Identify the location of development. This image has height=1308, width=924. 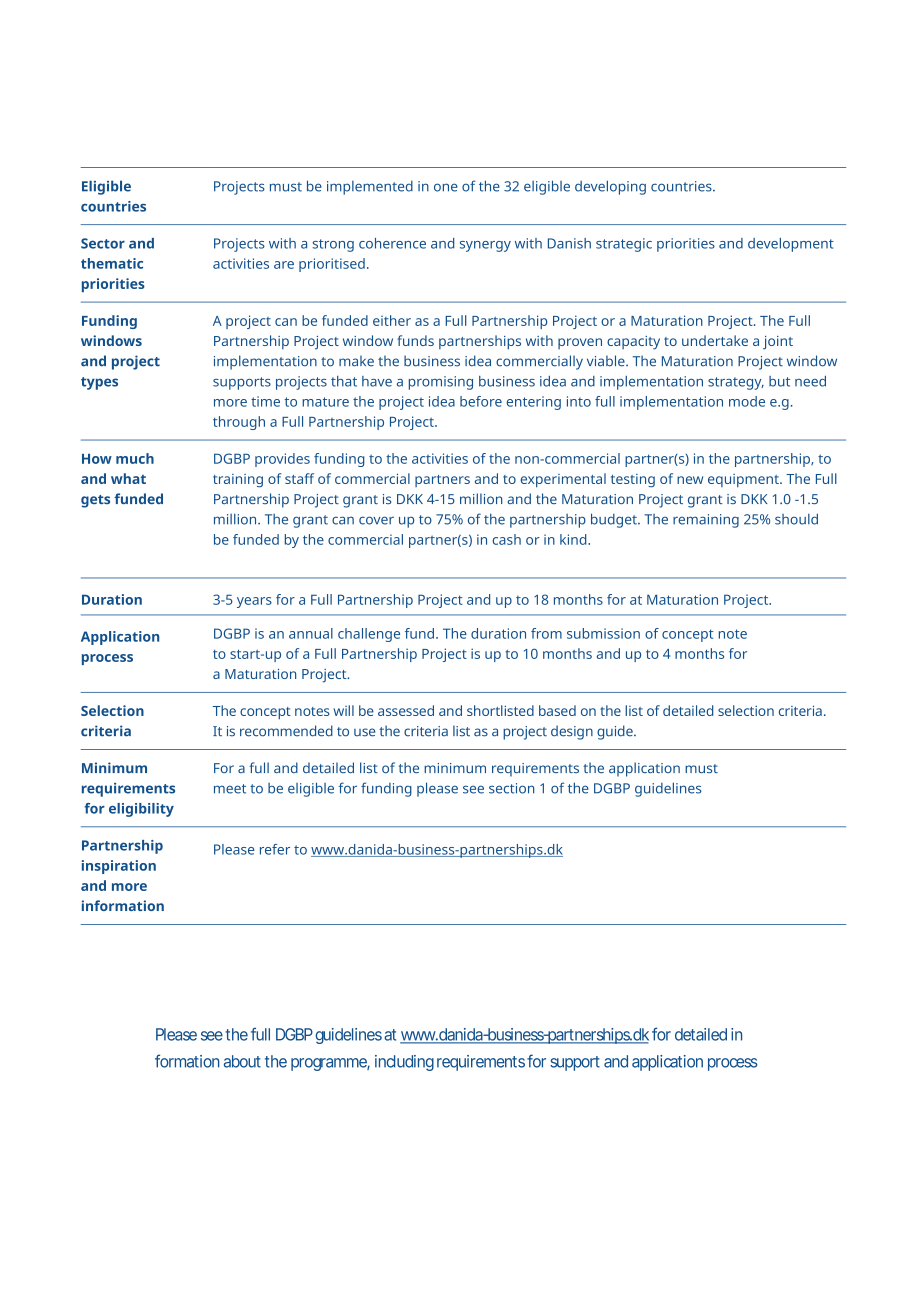
(791, 245).
